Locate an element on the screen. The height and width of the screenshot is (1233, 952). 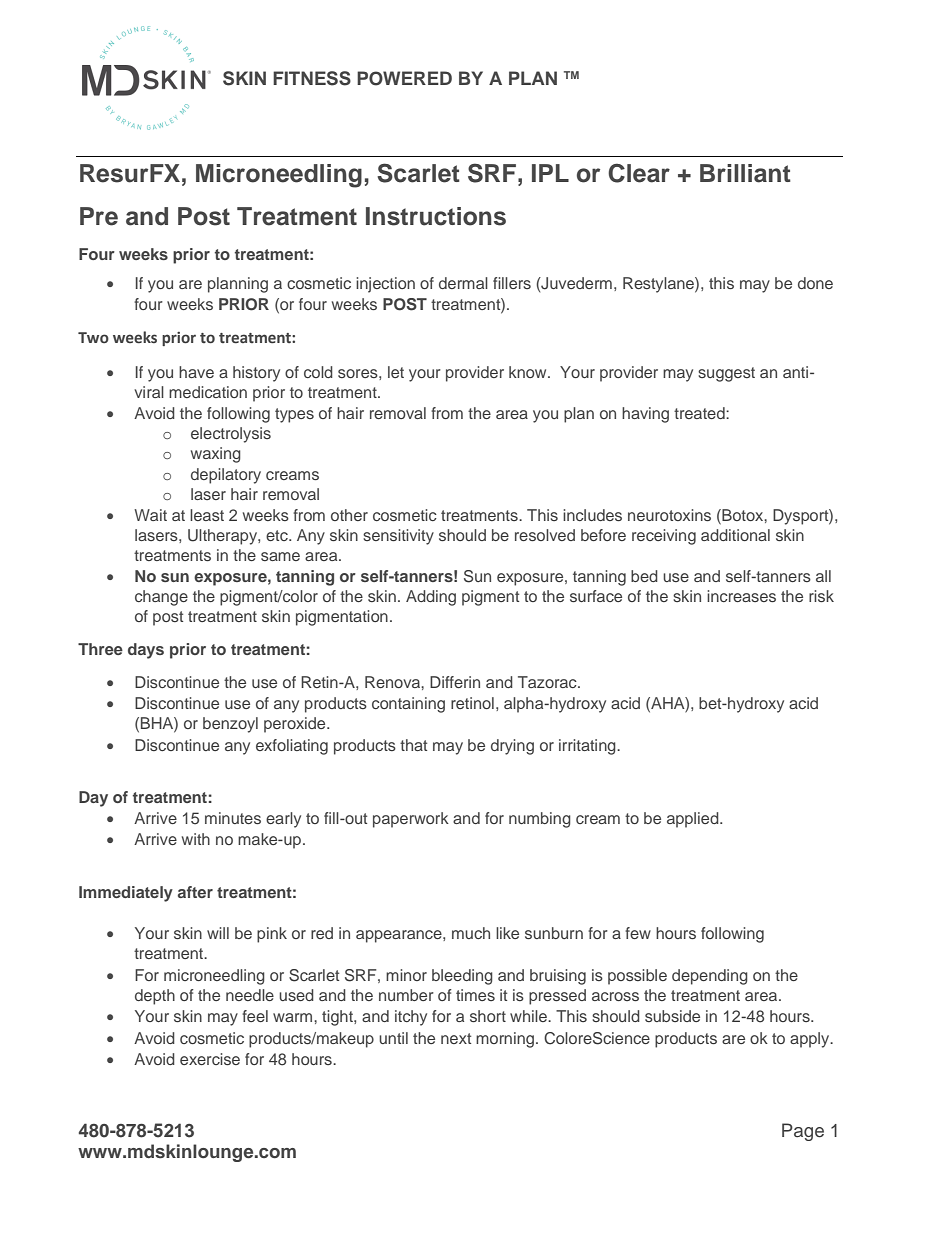
POWERED is located at coordinates (404, 78).
